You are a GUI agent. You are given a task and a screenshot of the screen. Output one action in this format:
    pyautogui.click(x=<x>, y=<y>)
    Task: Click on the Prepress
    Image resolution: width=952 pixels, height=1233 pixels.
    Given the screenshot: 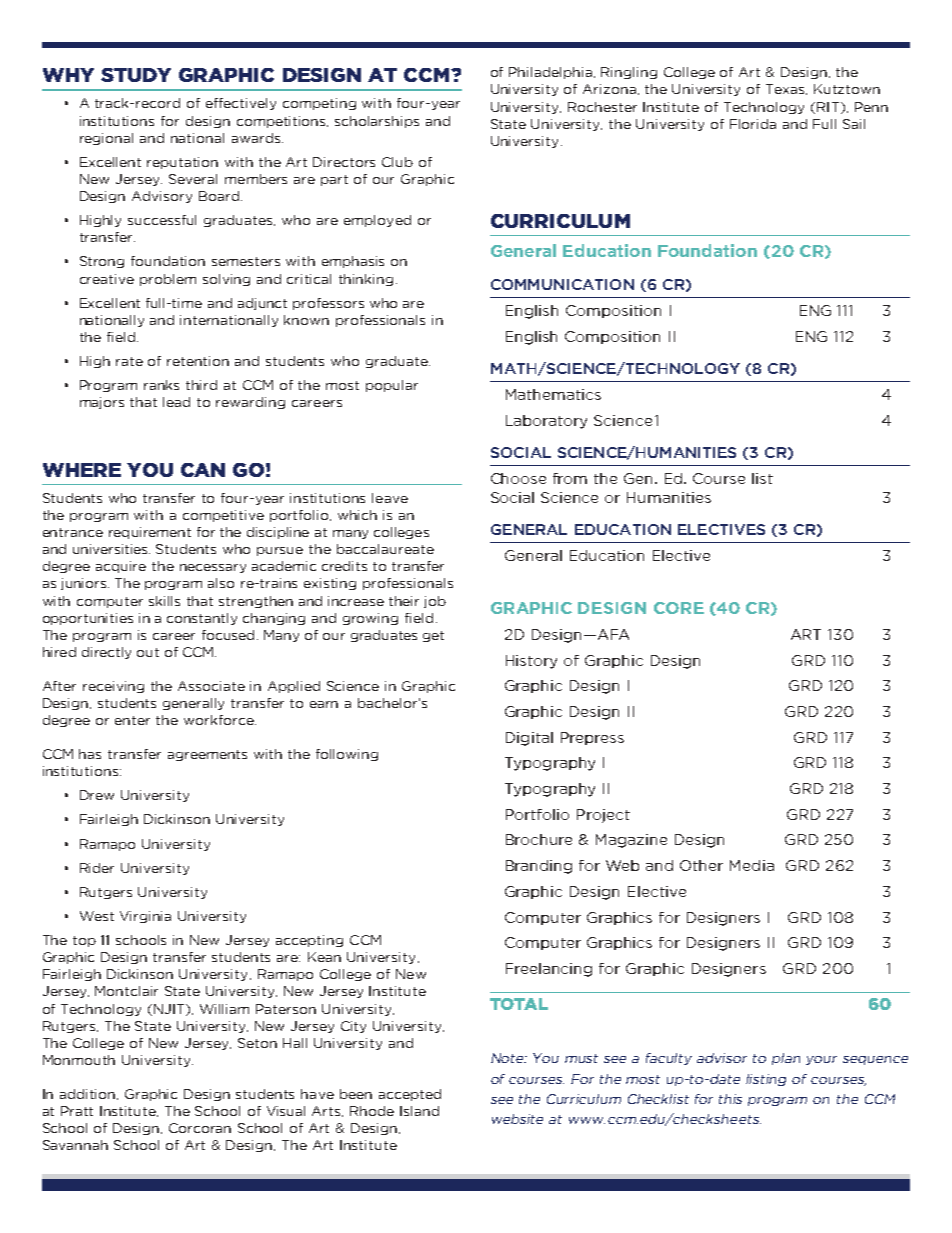 What is the action you would take?
    pyautogui.click(x=592, y=738)
